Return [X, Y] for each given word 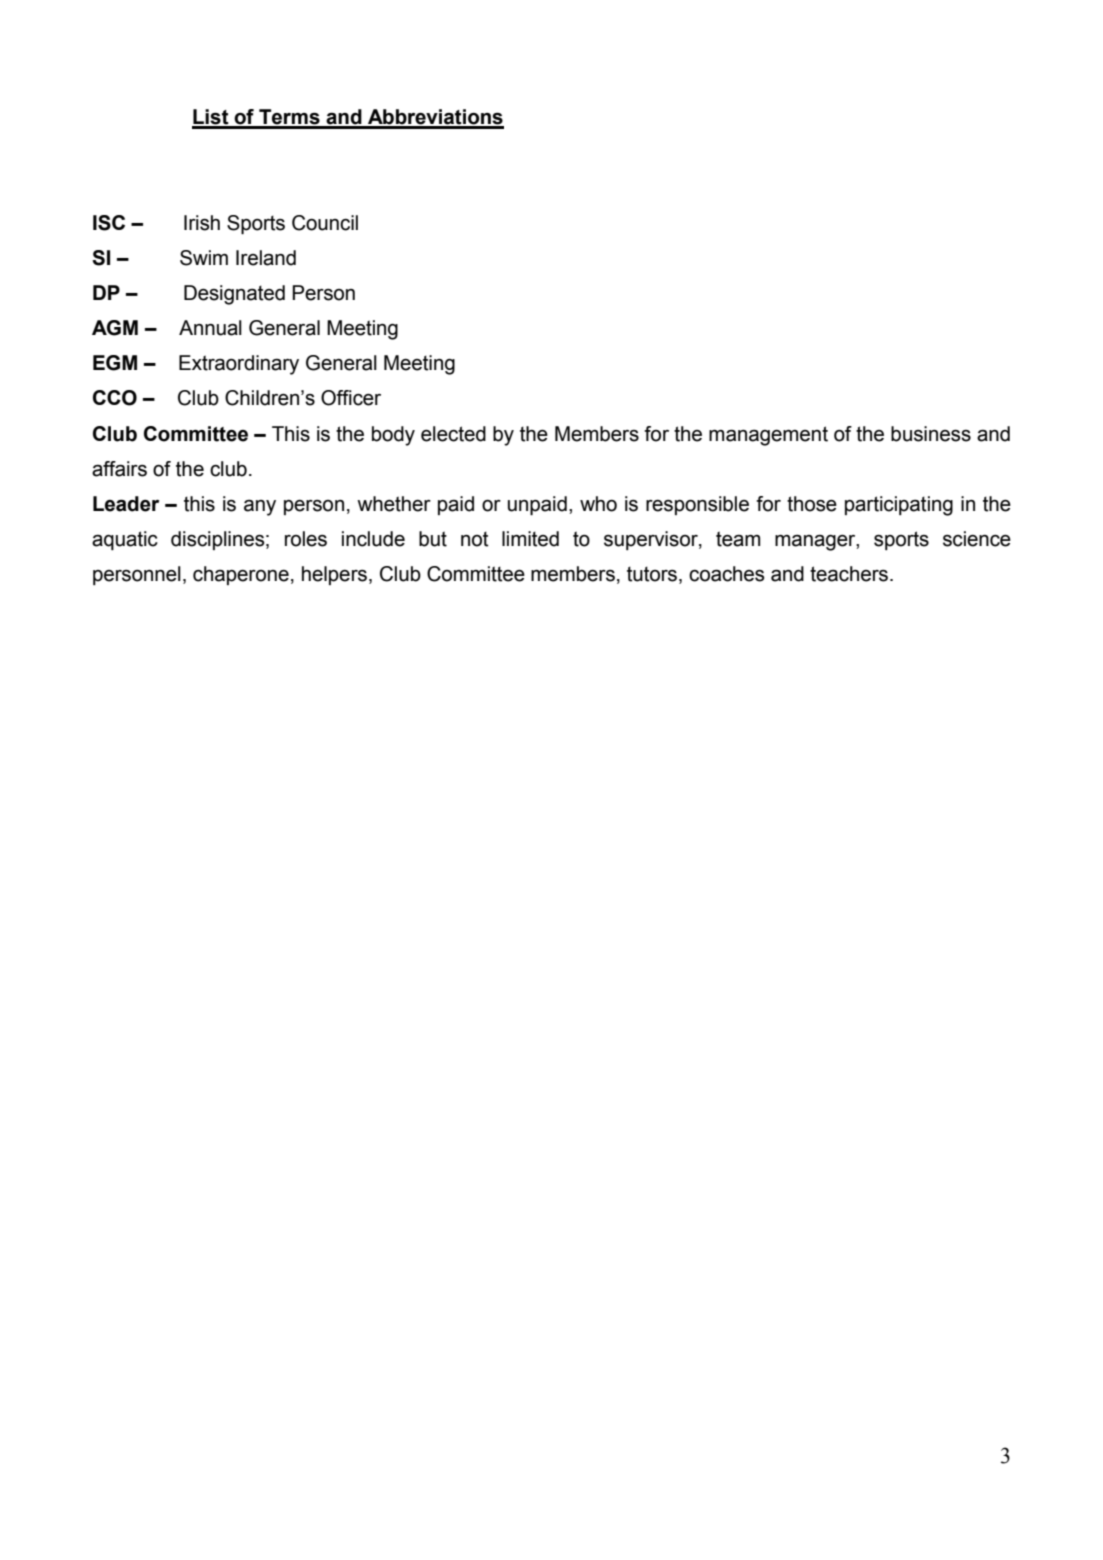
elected [453, 434]
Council [325, 223]
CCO [115, 398]
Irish [202, 223]
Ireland [266, 258]
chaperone [241, 575]
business [931, 434]
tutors [653, 575]
